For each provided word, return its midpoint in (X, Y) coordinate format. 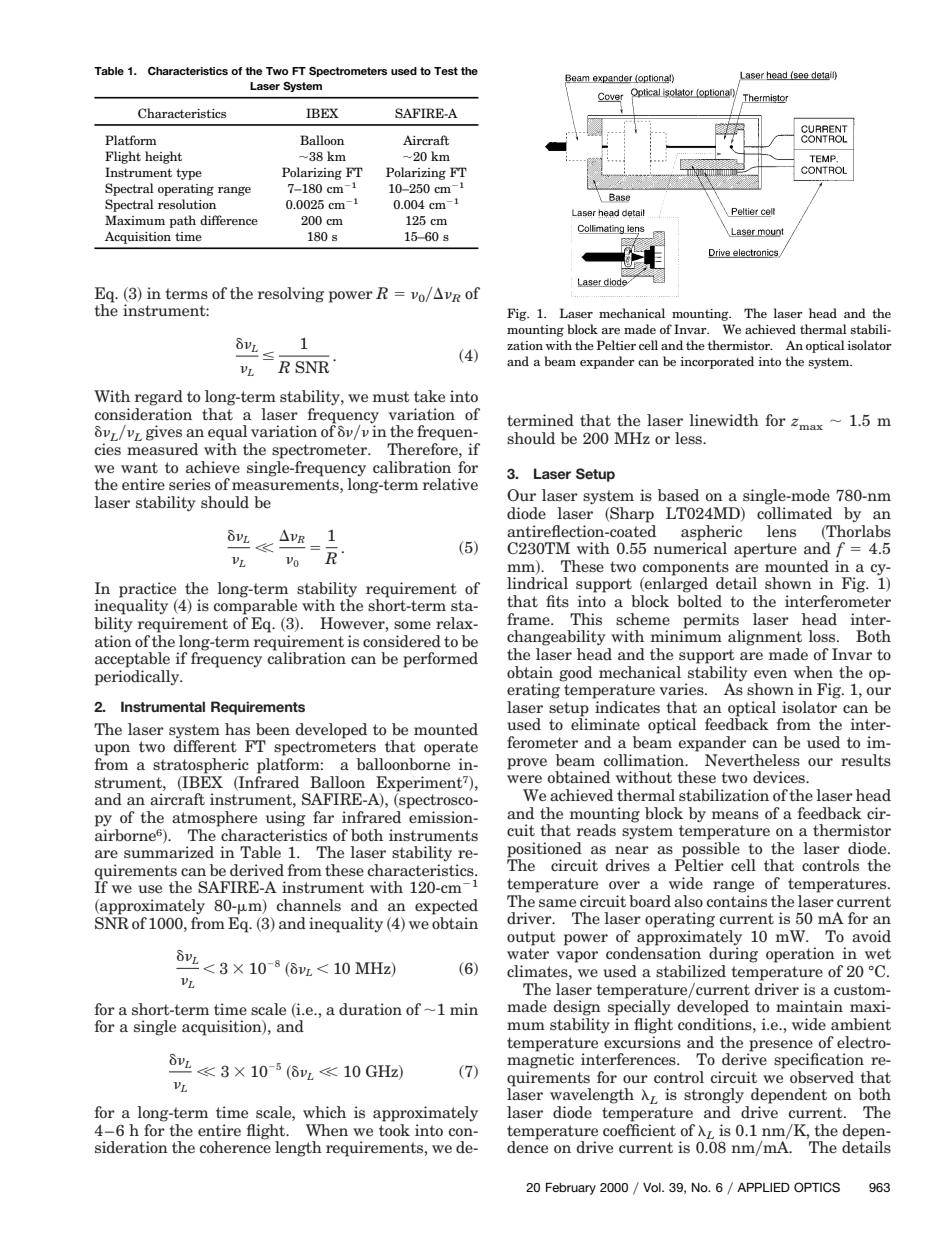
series (190, 484)
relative (450, 484)
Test (446, 71)
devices (780, 777)
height (163, 157)
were (524, 779)
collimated (794, 513)
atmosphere (214, 819)
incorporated (717, 362)
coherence (235, 1146)
